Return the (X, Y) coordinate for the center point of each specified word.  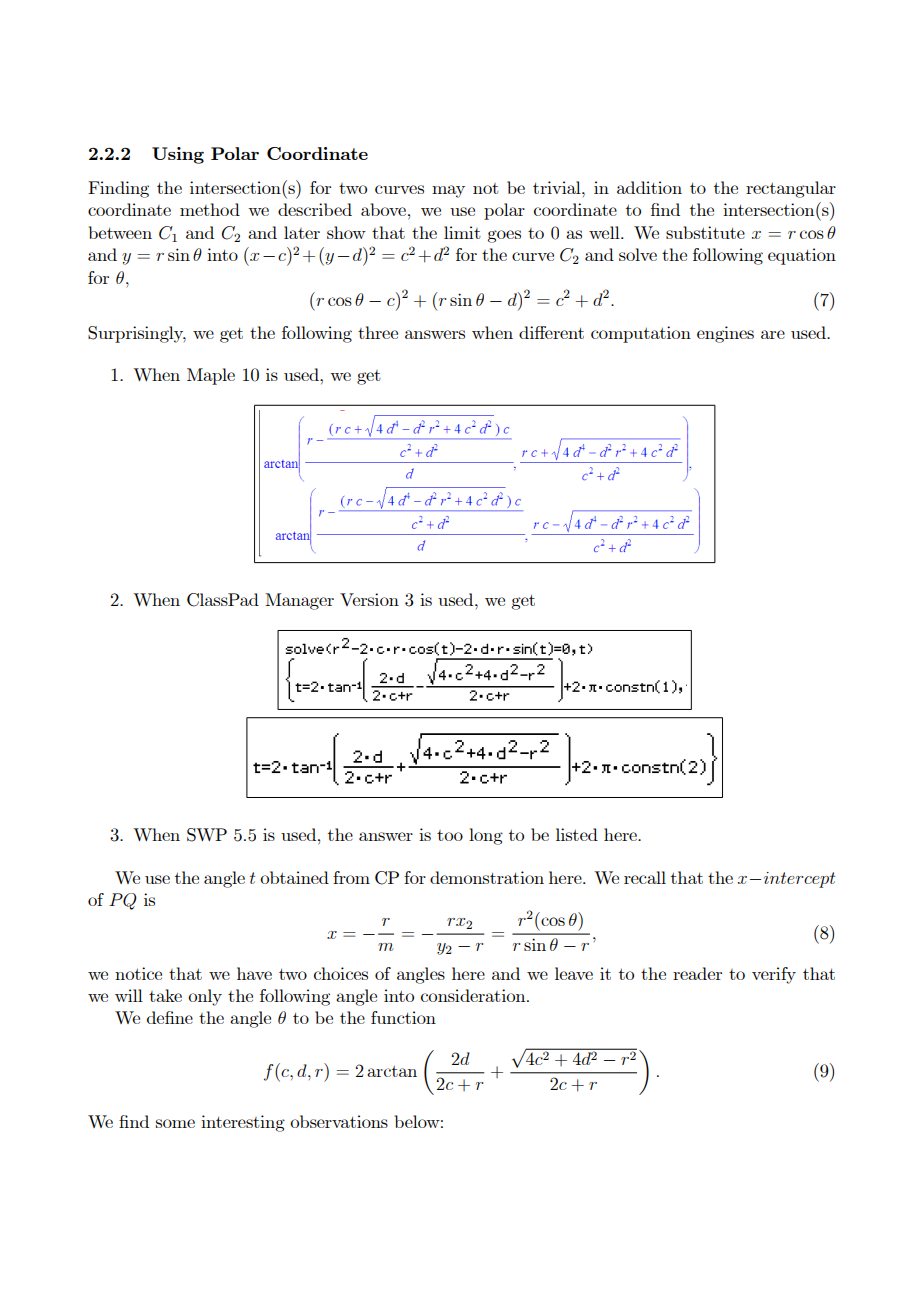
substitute (705, 232)
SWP (207, 835)
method (210, 209)
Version (369, 599)
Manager (299, 601)
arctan (392, 1071)
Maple (211, 376)
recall (645, 877)
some (175, 1123)
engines (725, 334)
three (378, 332)
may (448, 191)
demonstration (487, 877)
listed (577, 834)
